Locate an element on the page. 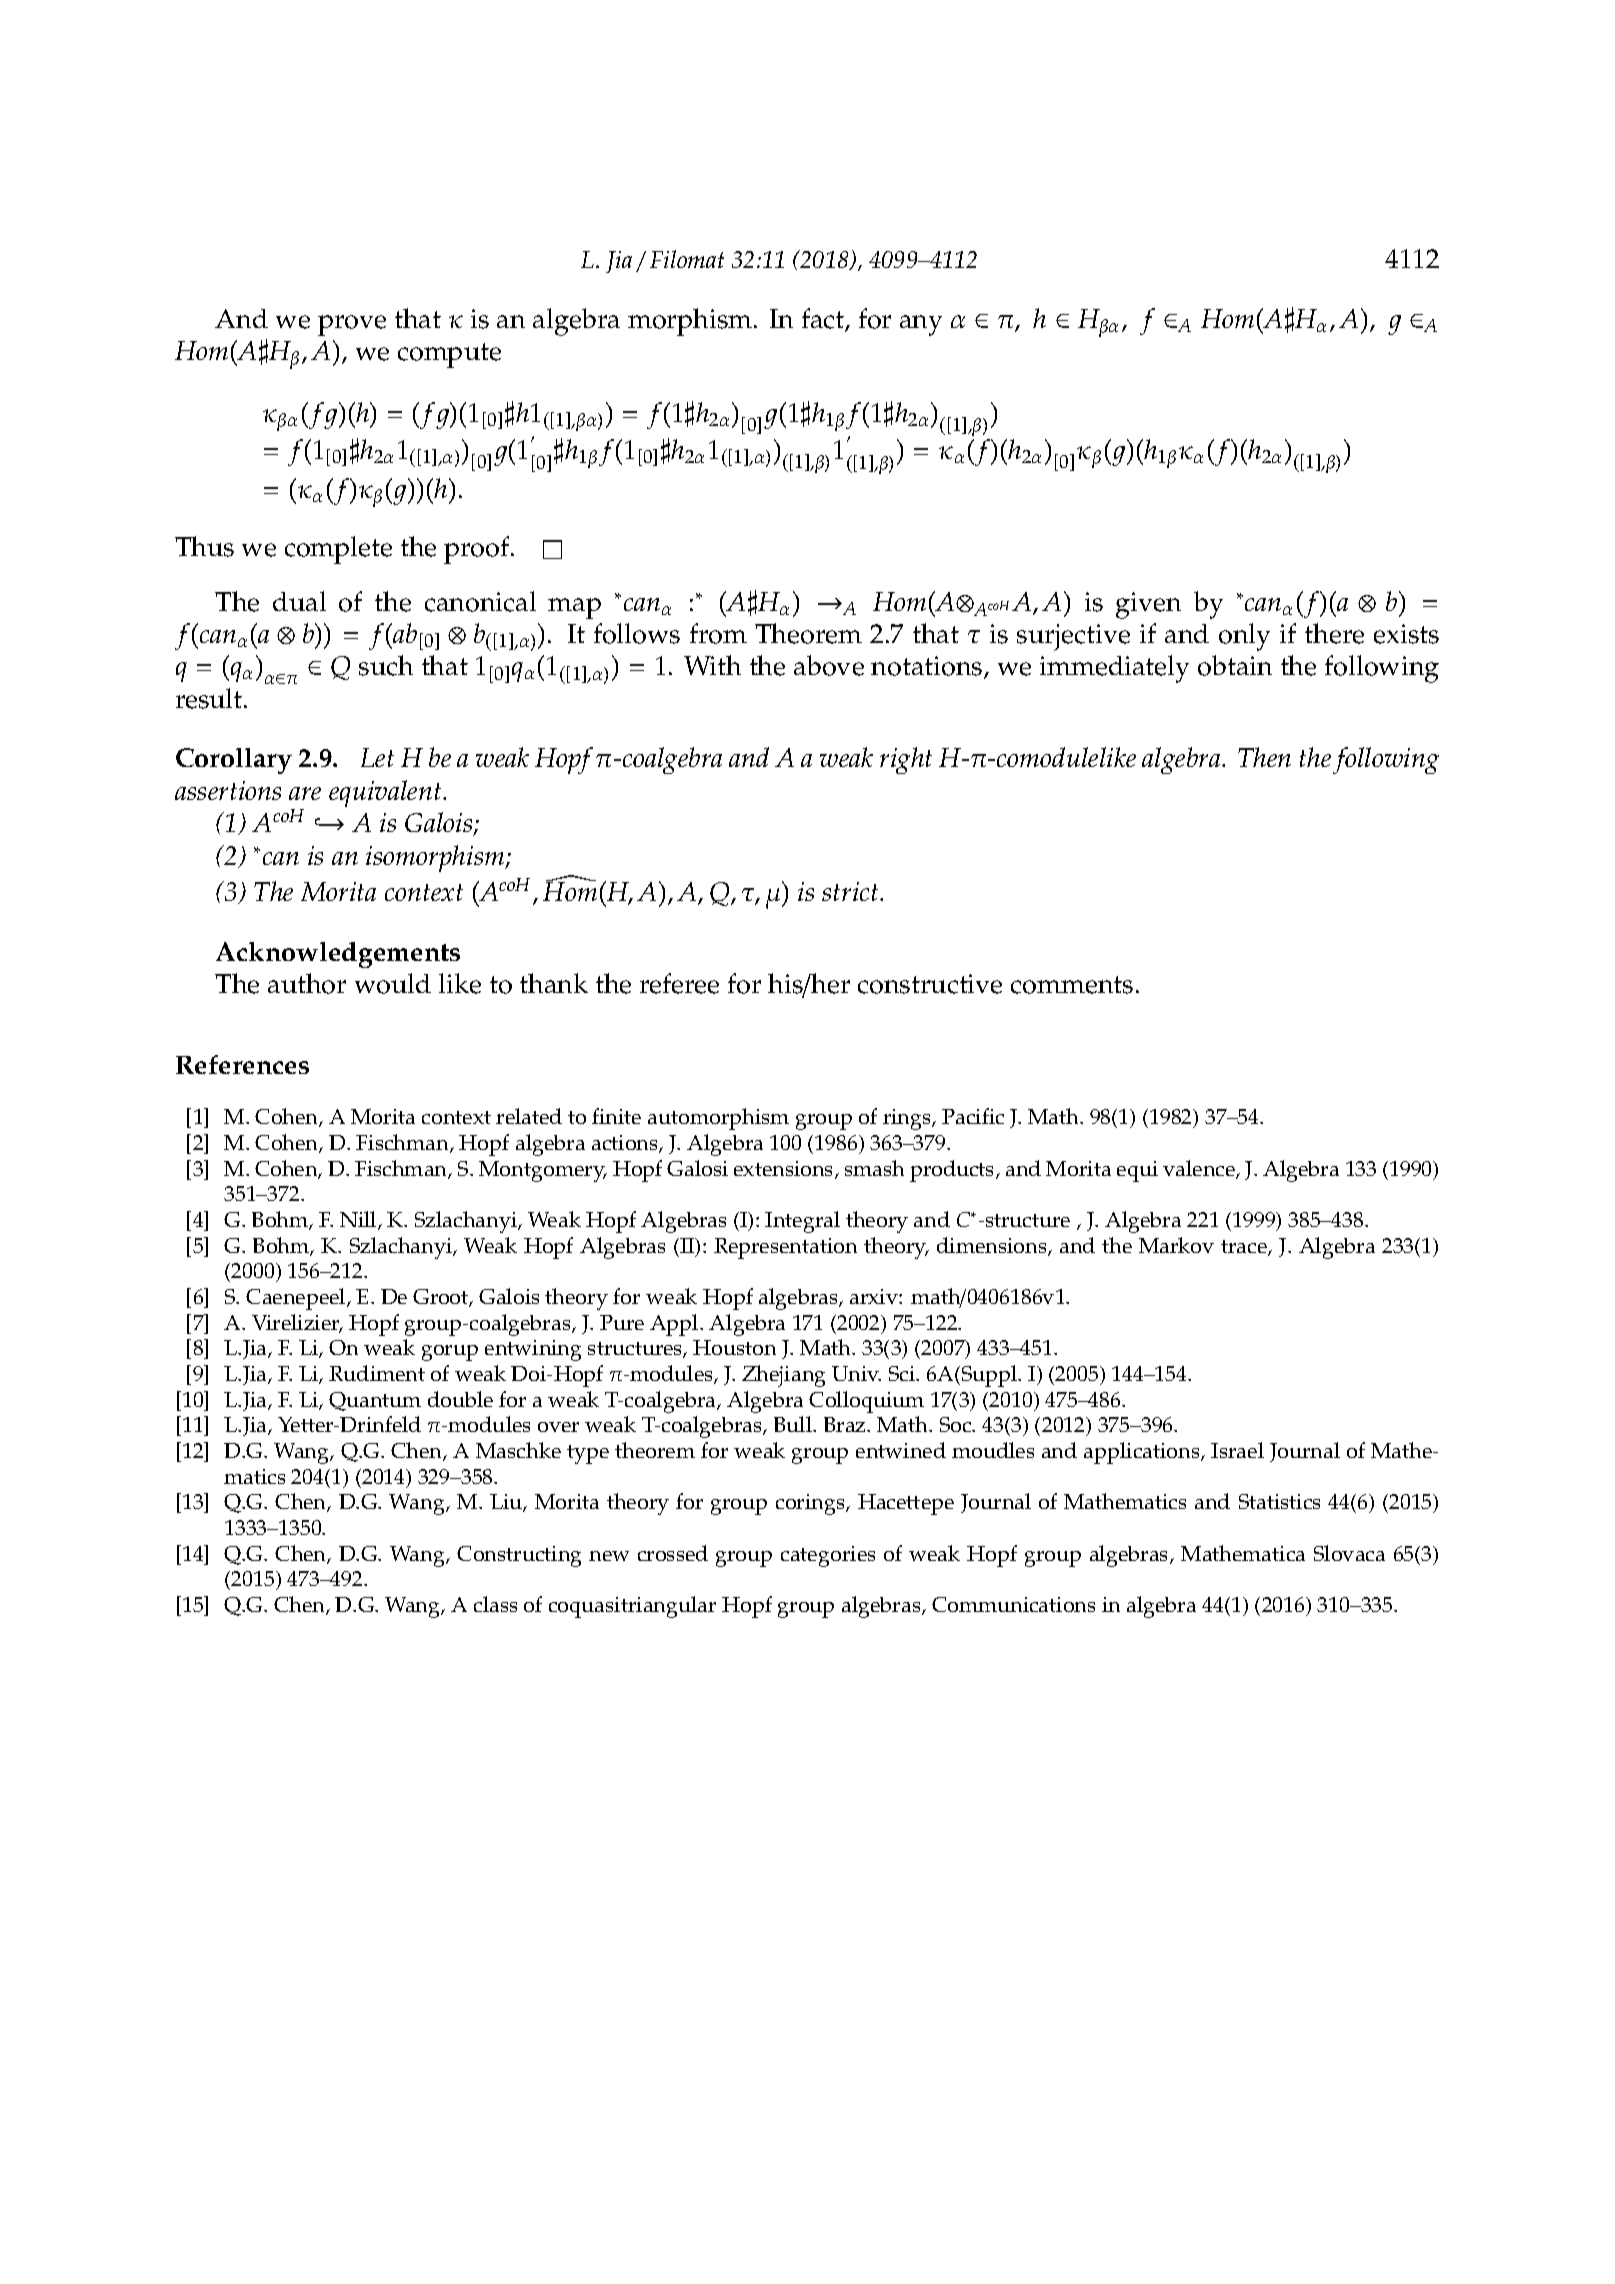  prove is located at coordinates (352, 325).
